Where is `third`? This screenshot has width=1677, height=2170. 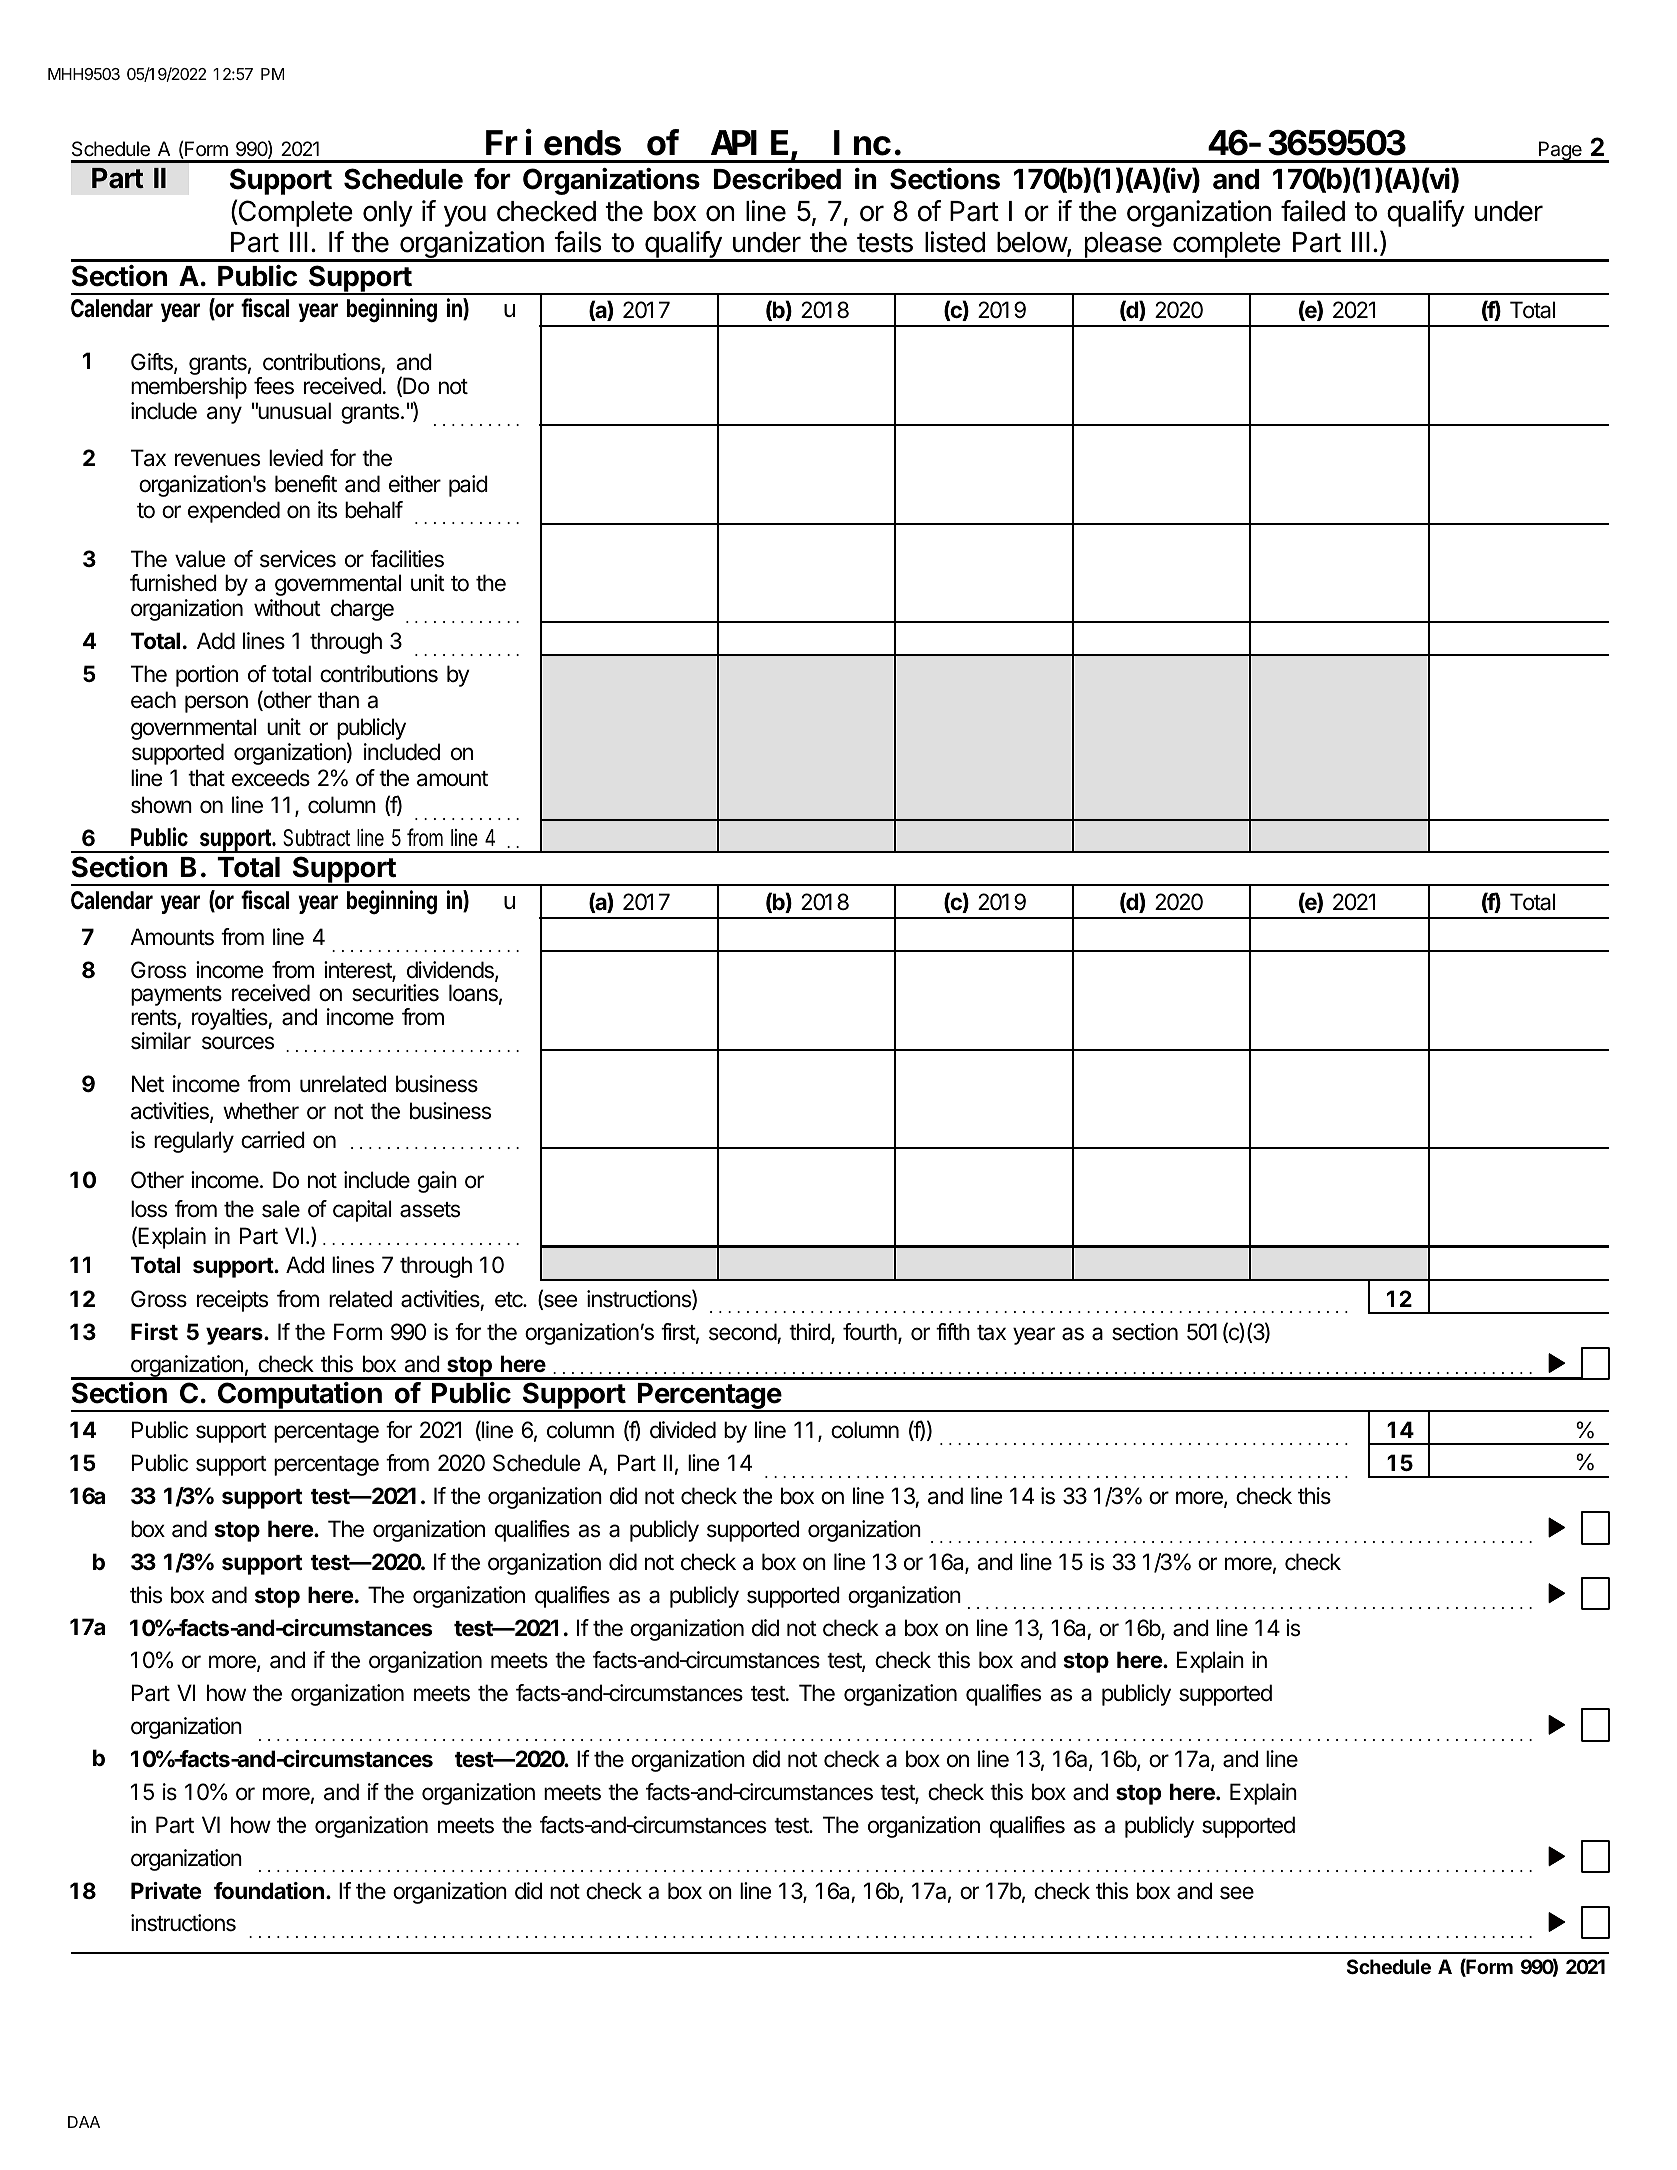 third is located at coordinates (810, 1333).
